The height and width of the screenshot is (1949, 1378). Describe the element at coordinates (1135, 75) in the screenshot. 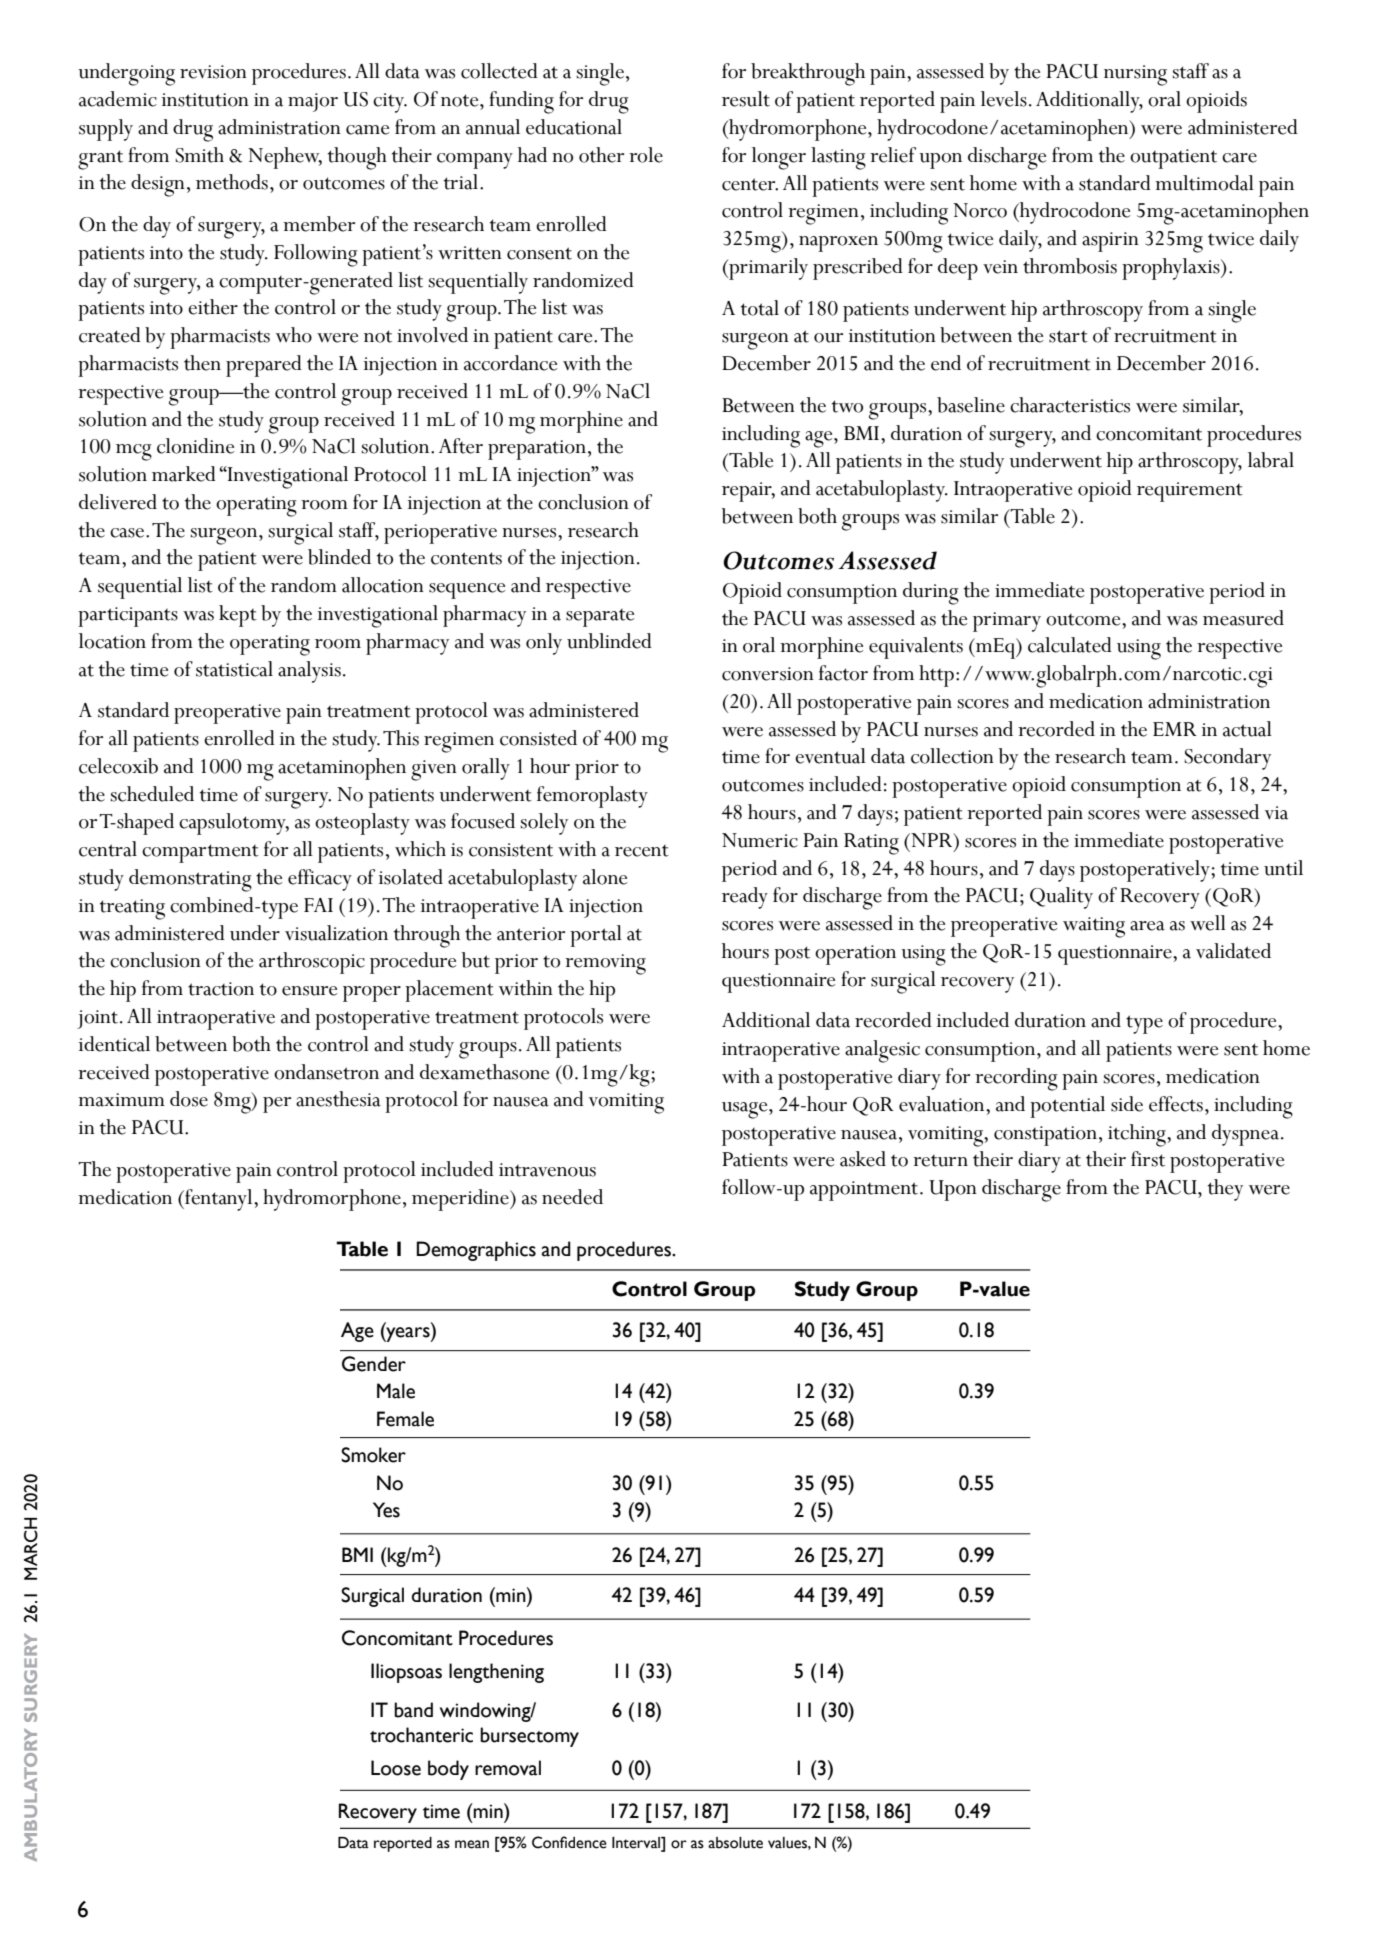

I see `nursing` at that location.
